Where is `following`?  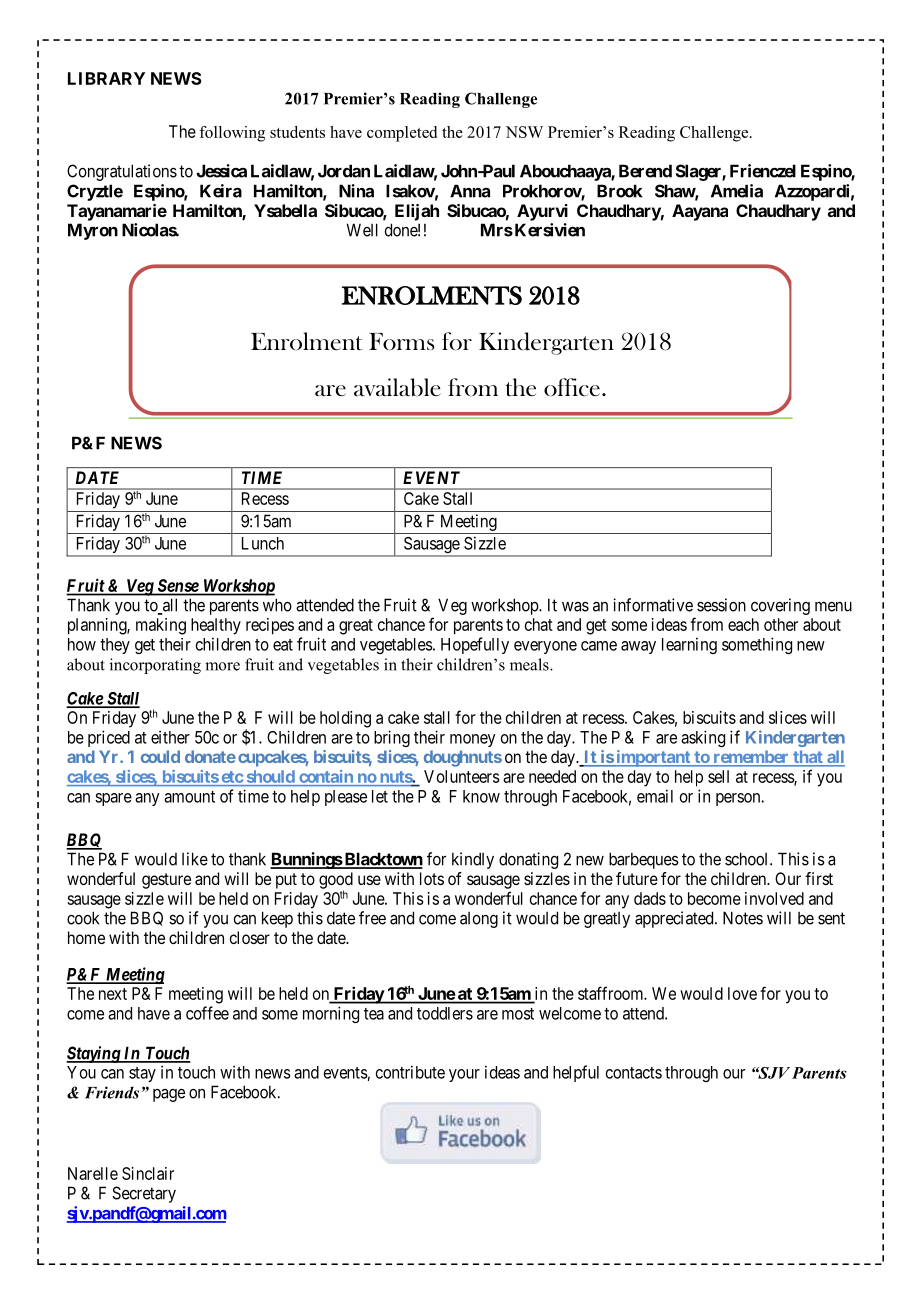
following is located at coordinates (232, 134).
